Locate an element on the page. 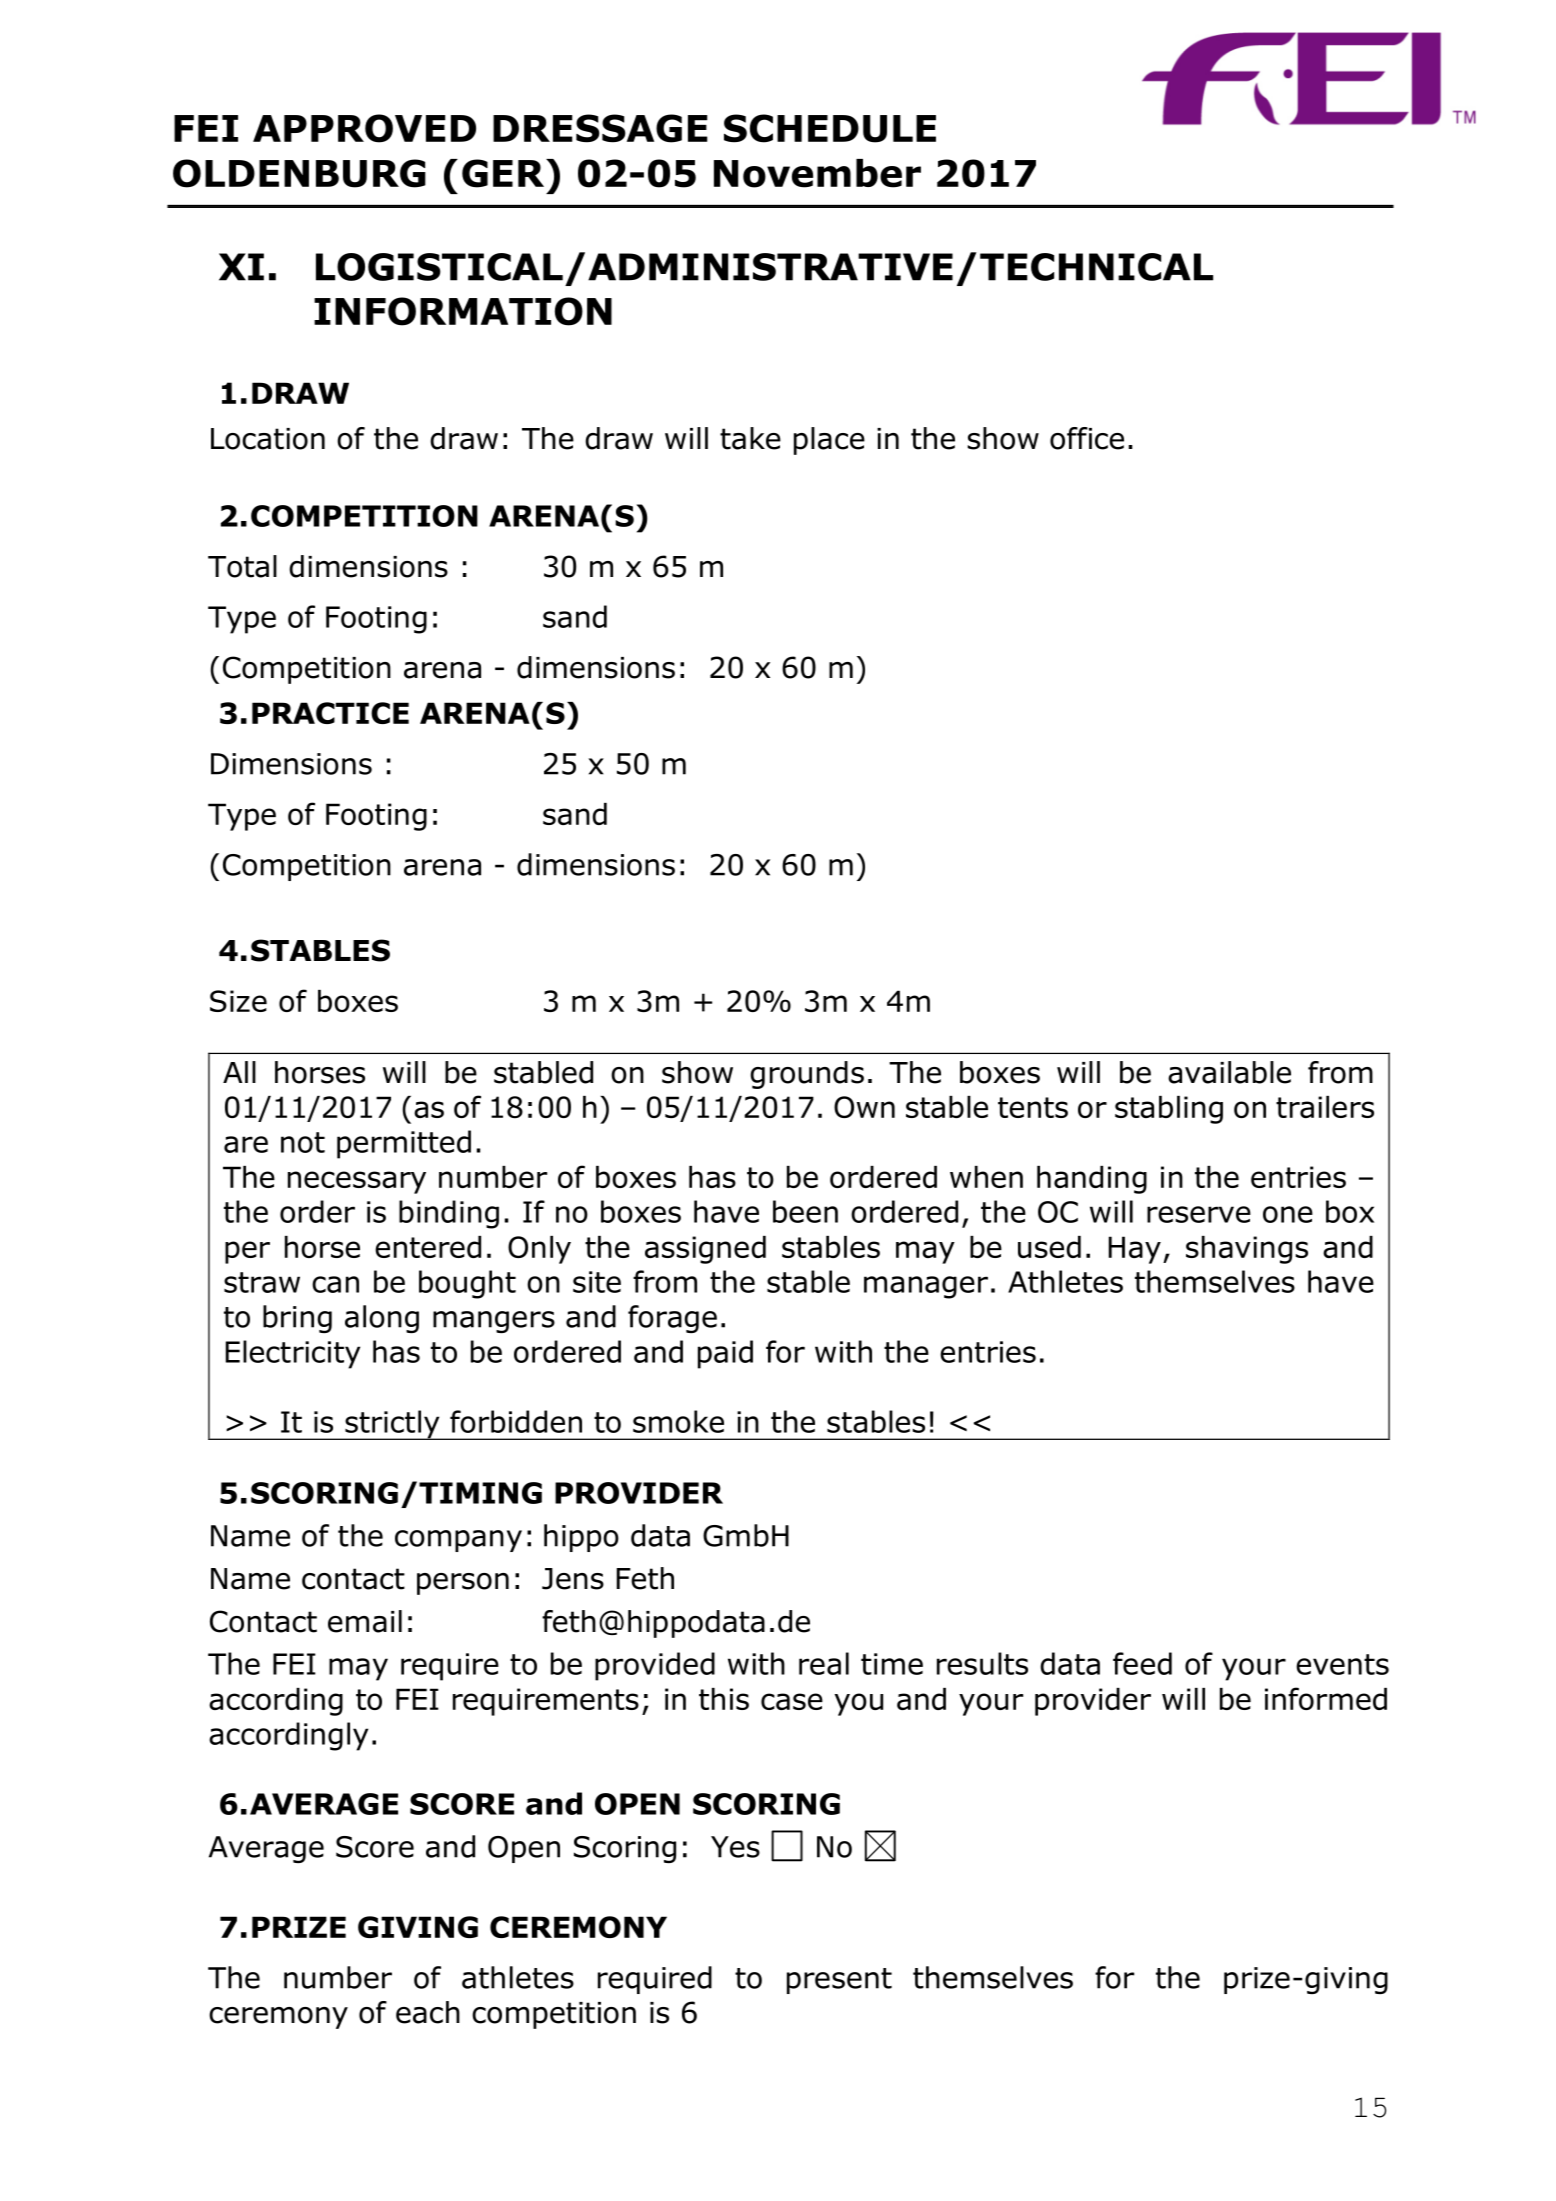 This document has width=1556, height=2201. permitted is located at coordinates (404, 1144).
